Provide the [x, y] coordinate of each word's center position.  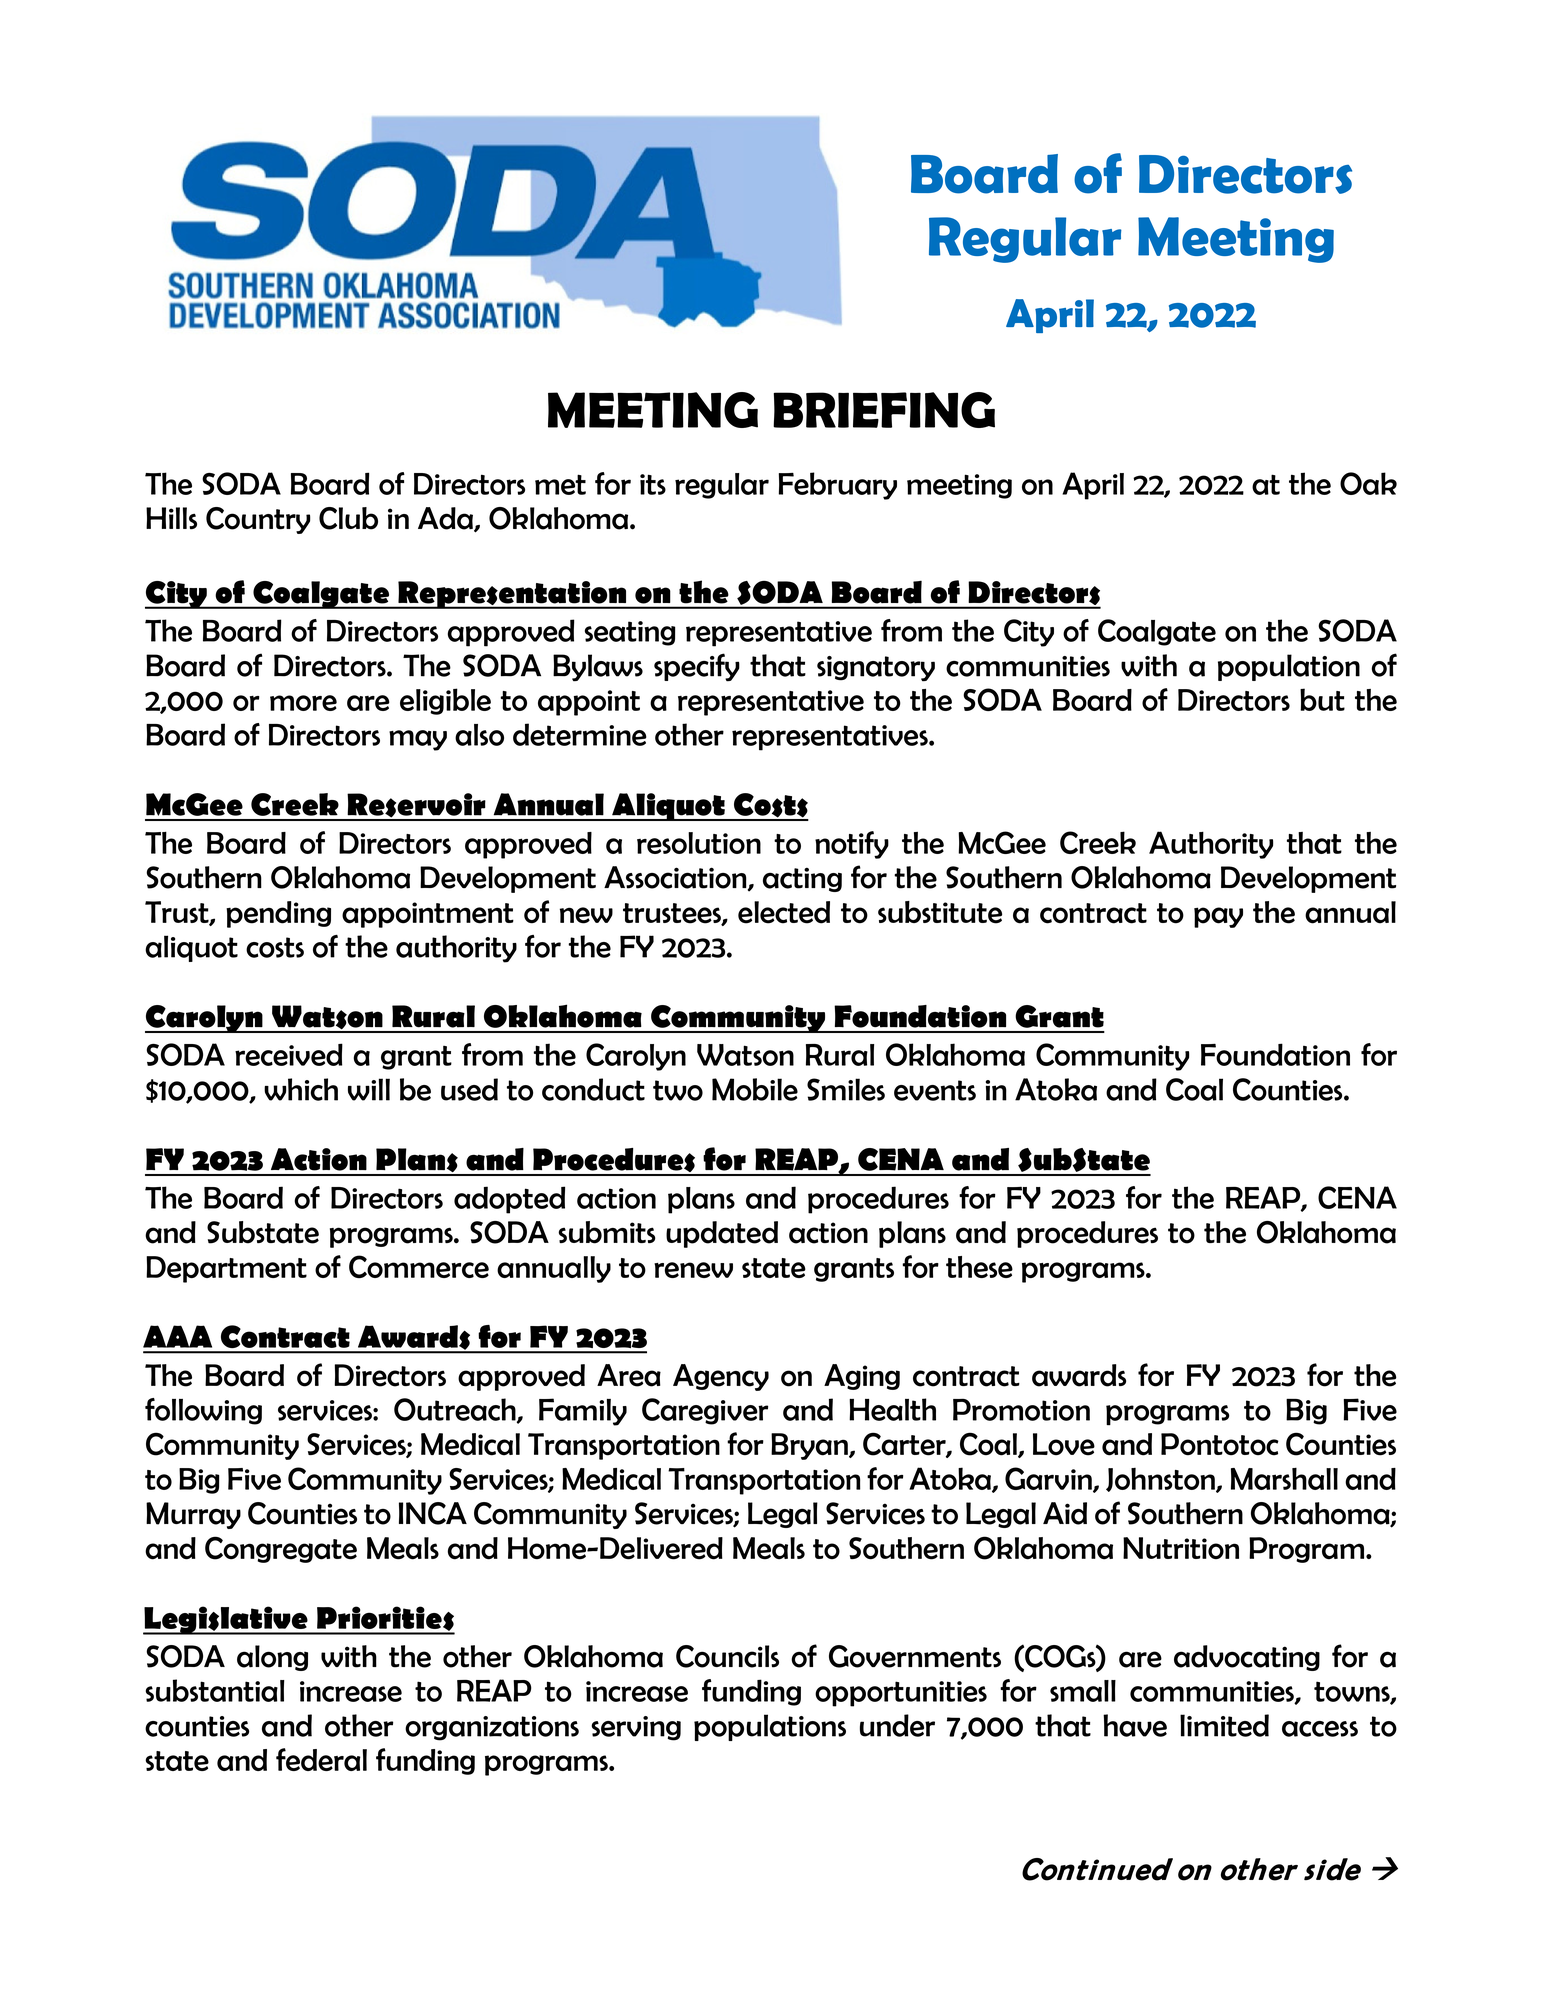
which [301, 1089]
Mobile [755, 1089]
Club [348, 518]
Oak [1368, 483]
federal [321, 1759]
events [935, 1090]
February [838, 486]
